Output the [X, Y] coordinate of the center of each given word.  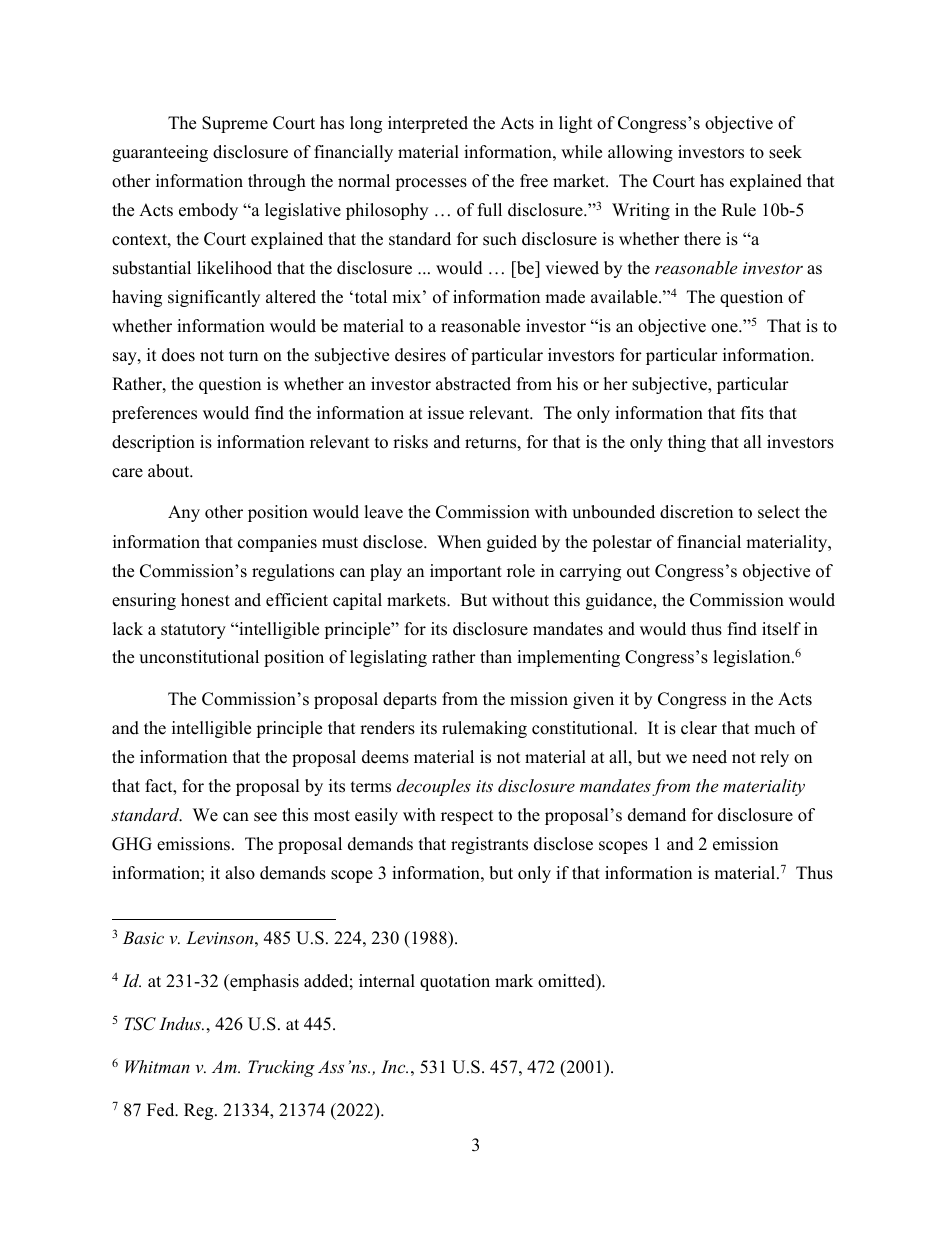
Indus [181, 1023]
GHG [132, 844]
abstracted [473, 384]
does [178, 355]
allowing [640, 153]
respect [467, 817]
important [466, 572]
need [709, 757]
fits [752, 413]
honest [205, 600]
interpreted [428, 124]
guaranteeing [160, 153]
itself [781, 629]
